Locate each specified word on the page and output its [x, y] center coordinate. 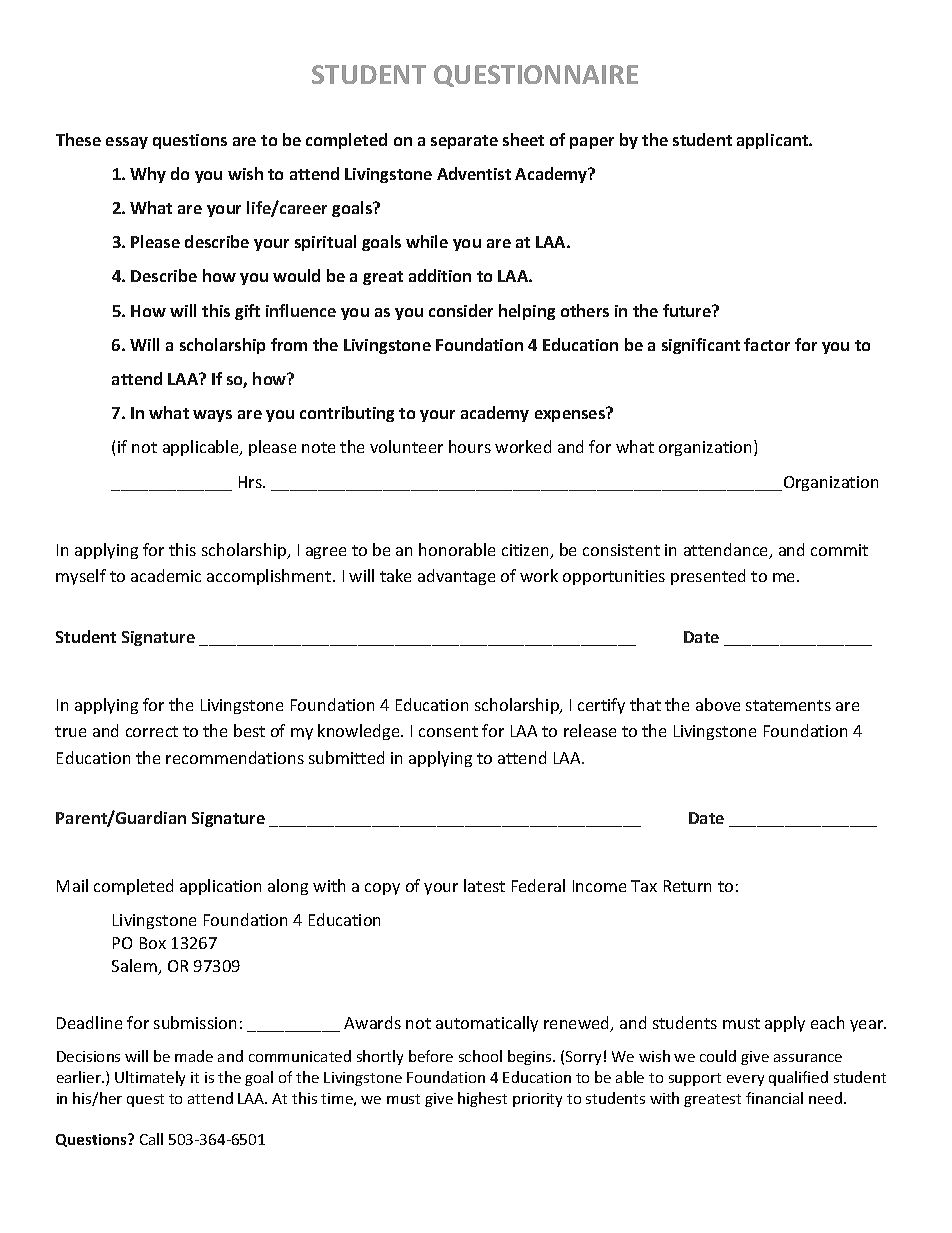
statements [788, 705]
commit [839, 550]
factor [767, 344]
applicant [774, 141]
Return [687, 886]
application [220, 887]
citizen [526, 551]
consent [448, 731]
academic [166, 575]
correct [152, 731]
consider [461, 310]
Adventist [474, 173]
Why [148, 175]
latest [484, 885]
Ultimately [150, 1078]
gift [247, 312]
